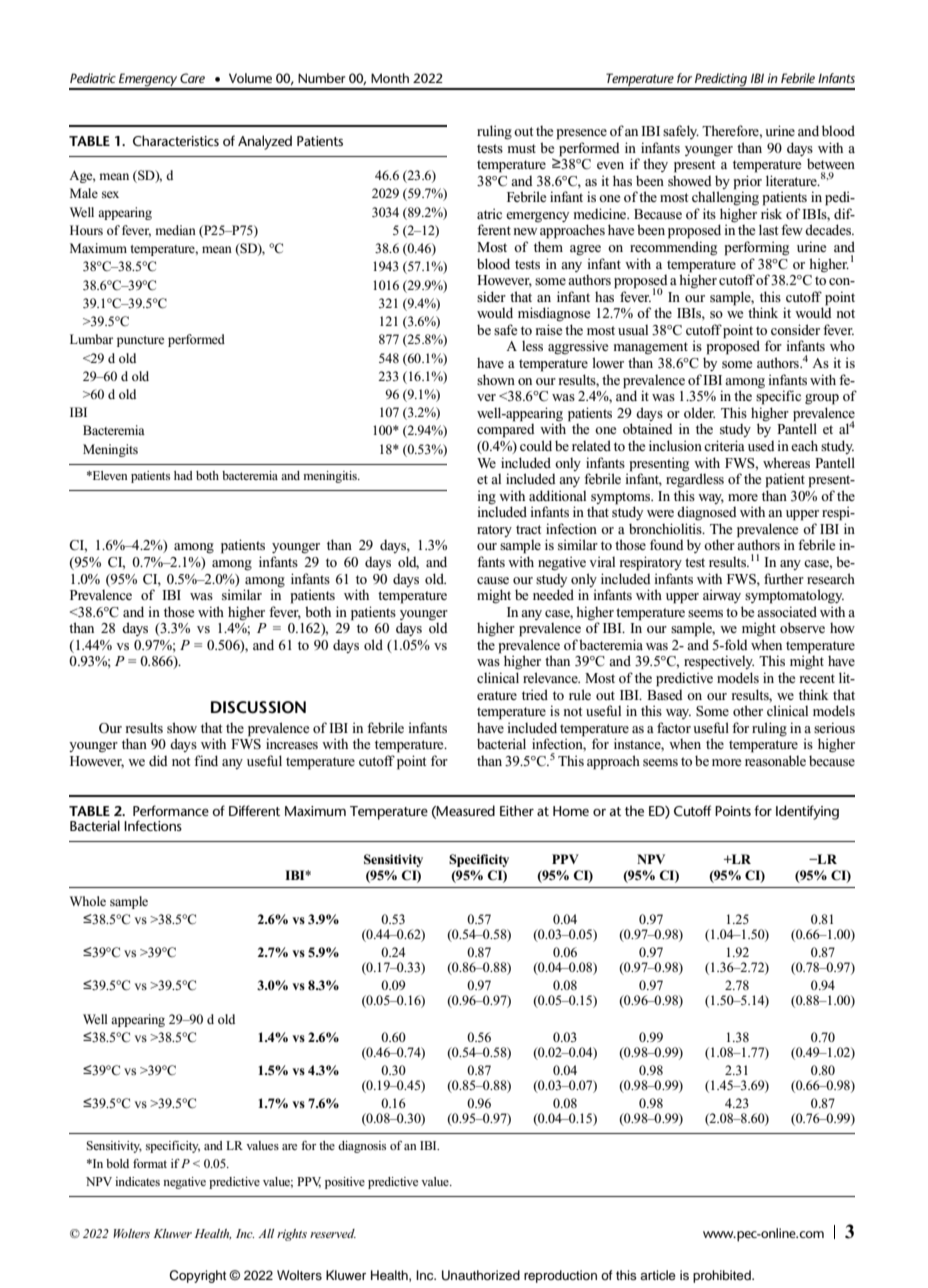  What do you see at coordinates (699, 412) in the screenshot?
I see `older` at bounding box center [699, 412].
